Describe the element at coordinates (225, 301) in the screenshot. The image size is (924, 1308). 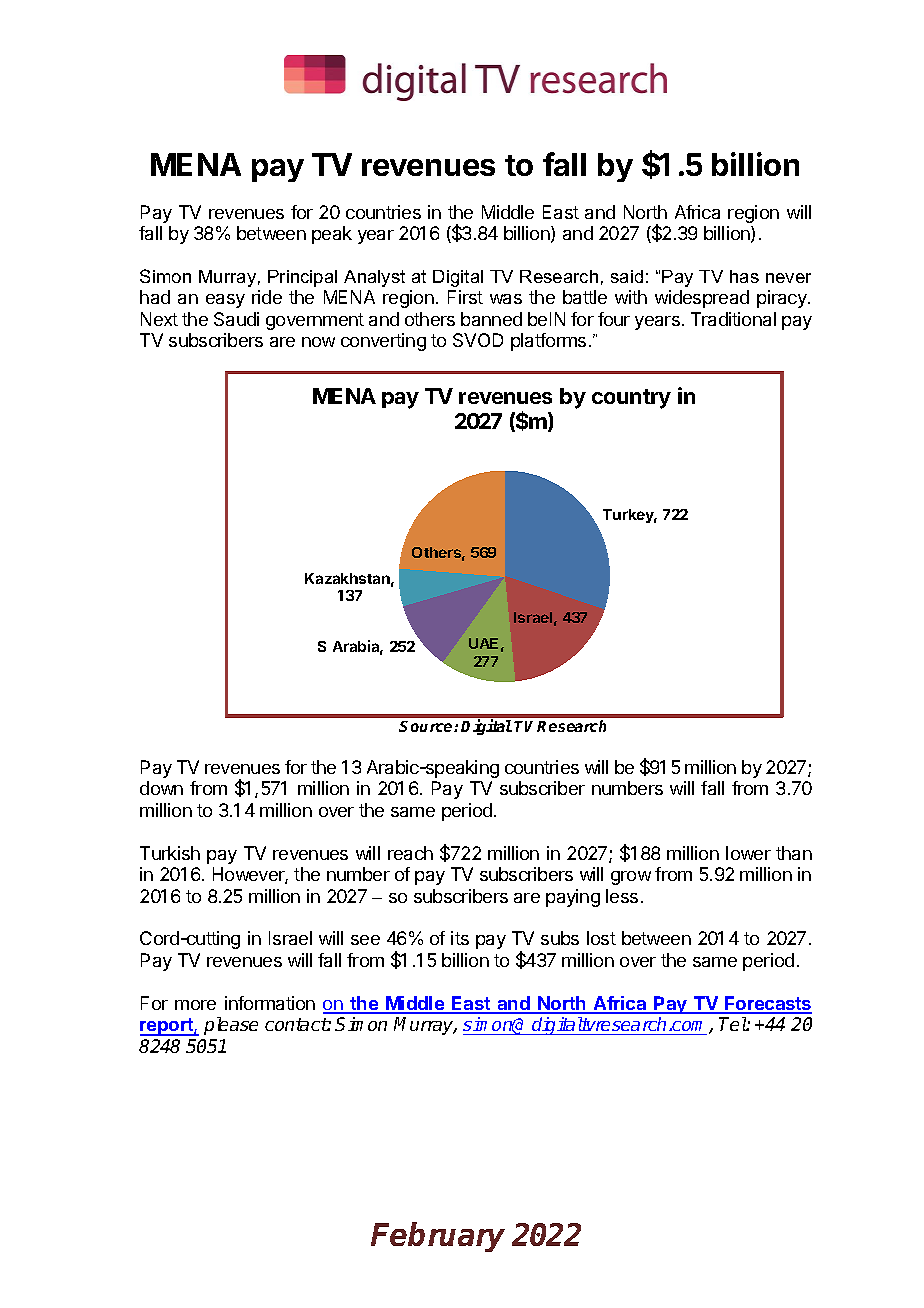
I see `easy` at that location.
